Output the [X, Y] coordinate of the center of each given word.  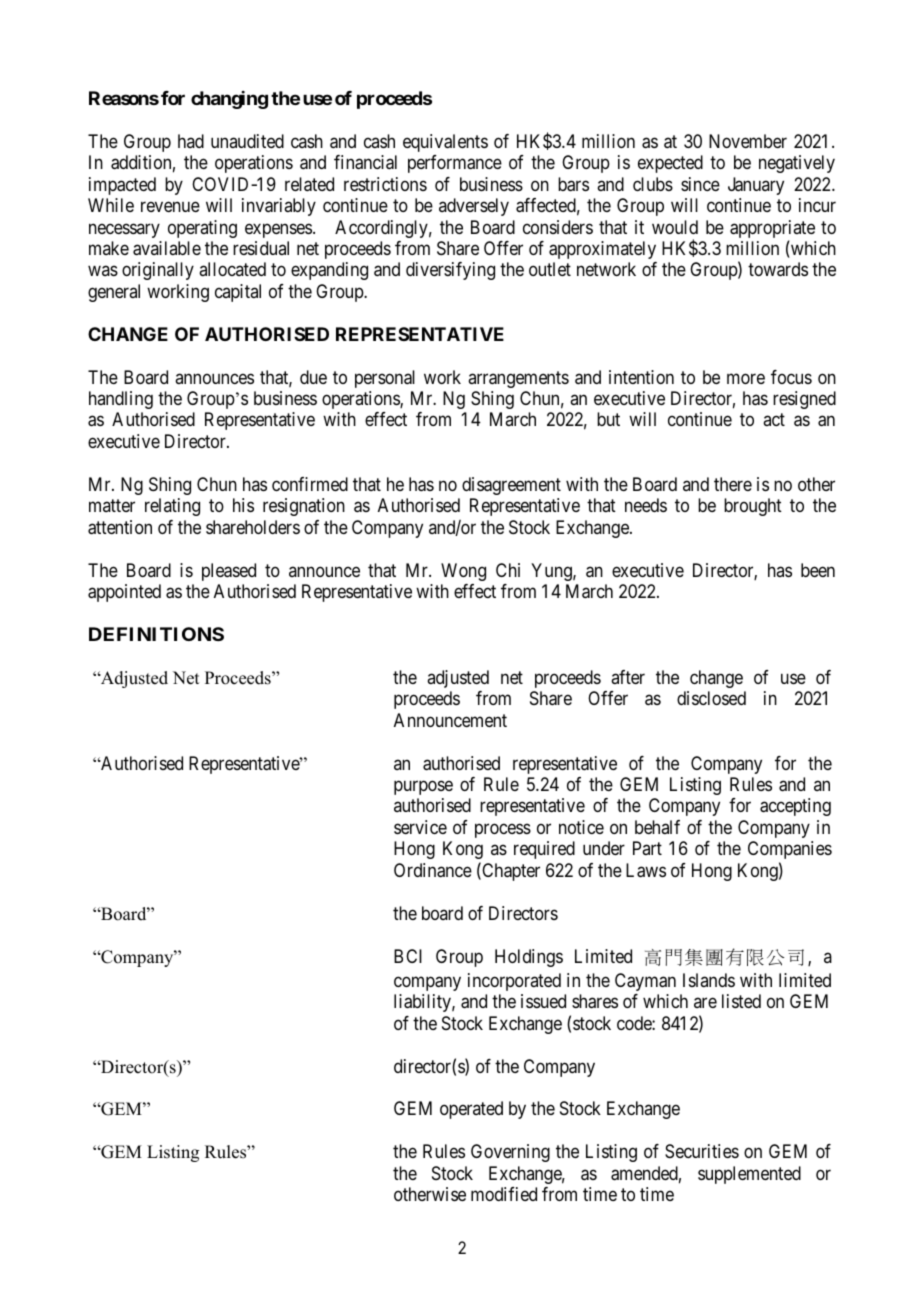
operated [471, 1110]
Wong [463, 572]
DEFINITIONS [156, 634]
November [748, 141]
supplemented [749, 1175]
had [191, 141]
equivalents [445, 143]
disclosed [711, 698]
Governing [510, 1153]
